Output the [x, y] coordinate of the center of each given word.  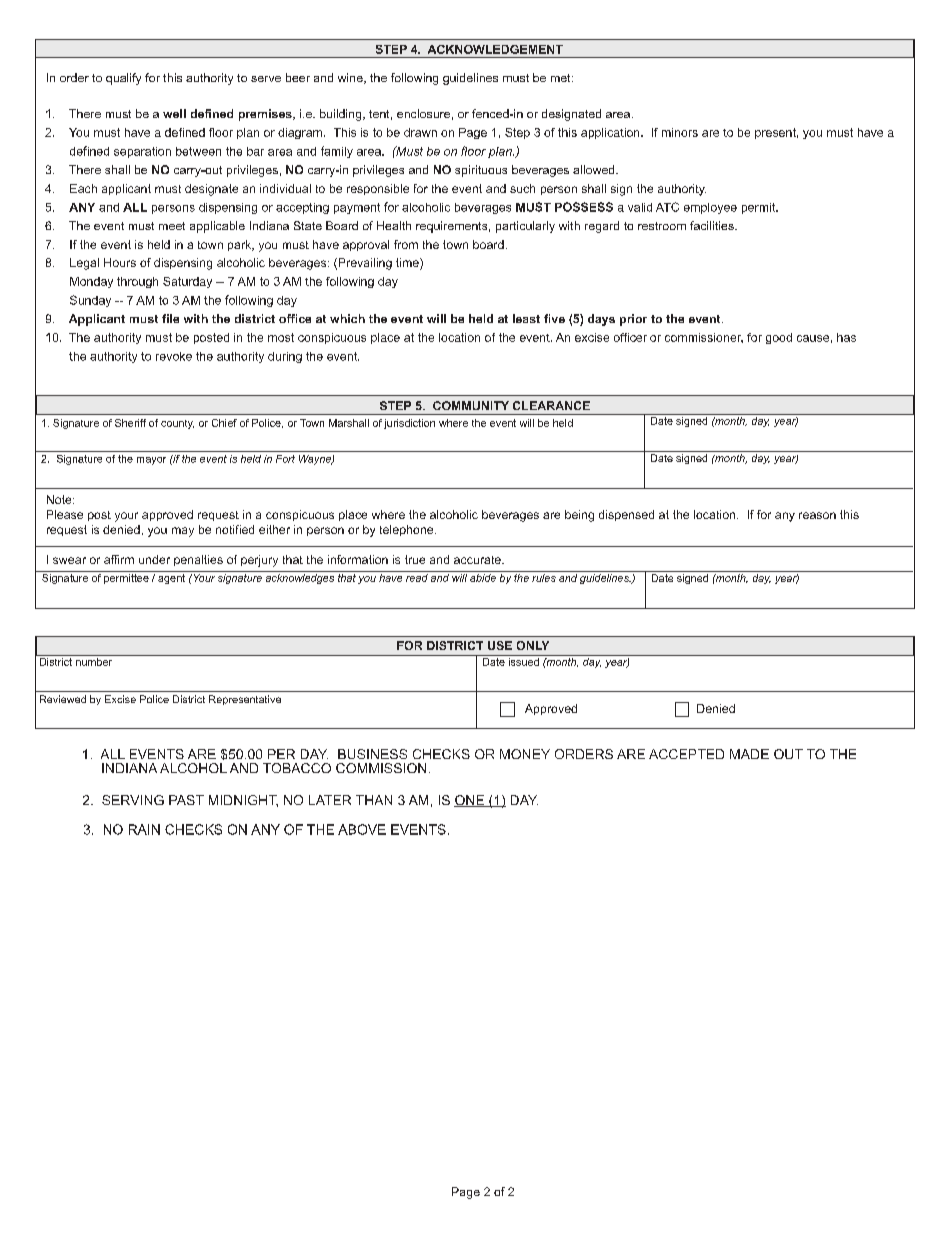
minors [680, 132]
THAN [374, 800]
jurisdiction [409, 424]
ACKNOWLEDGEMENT [495, 49]
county [177, 424]
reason [817, 515]
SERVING [133, 800]
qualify [123, 79]
